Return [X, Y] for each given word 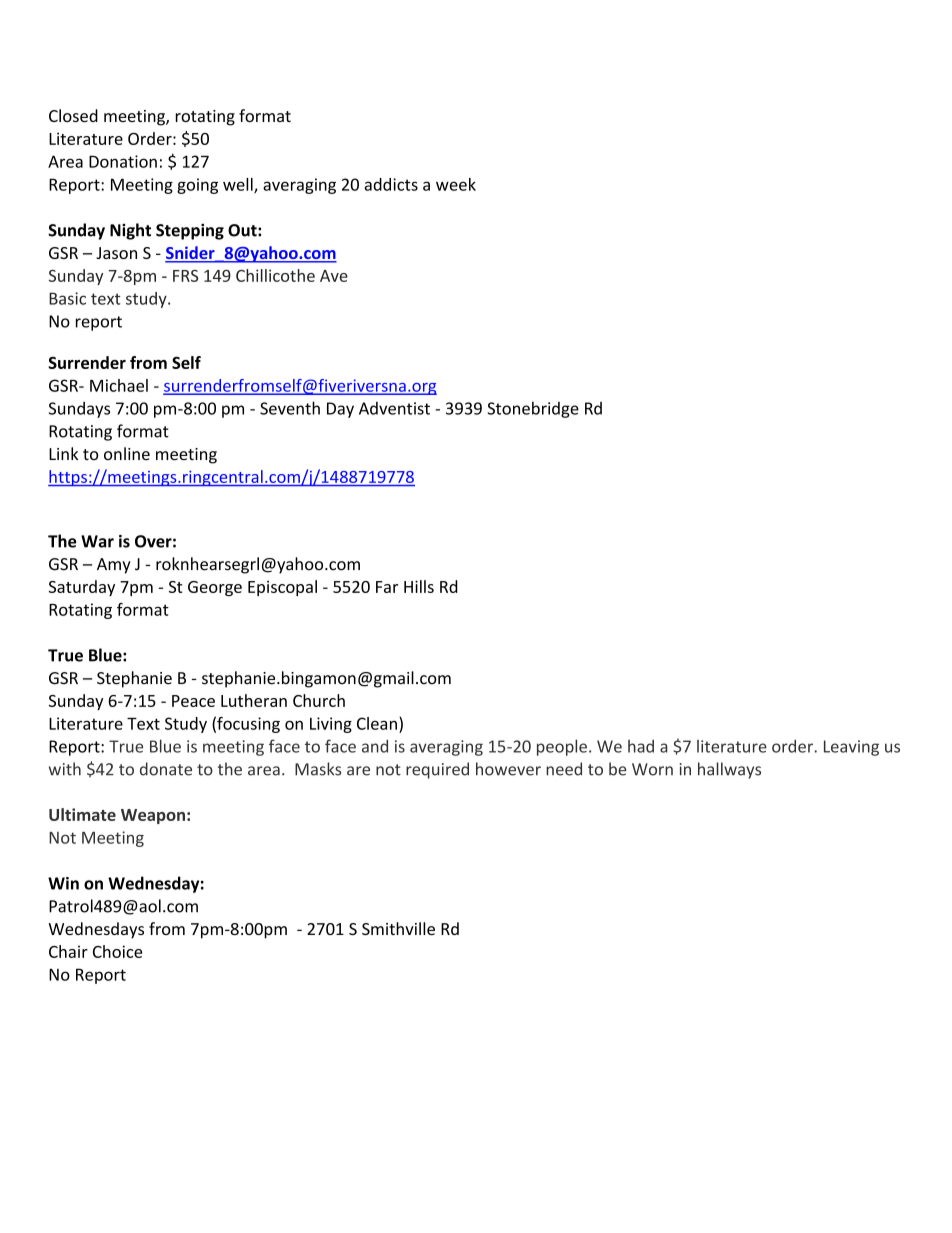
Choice [117, 951]
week [456, 184]
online [127, 453]
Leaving [851, 748]
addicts [391, 184]
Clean [377, 723]
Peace [193, 701]
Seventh [290, 408]
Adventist [394, 408]
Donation [123, 161]
